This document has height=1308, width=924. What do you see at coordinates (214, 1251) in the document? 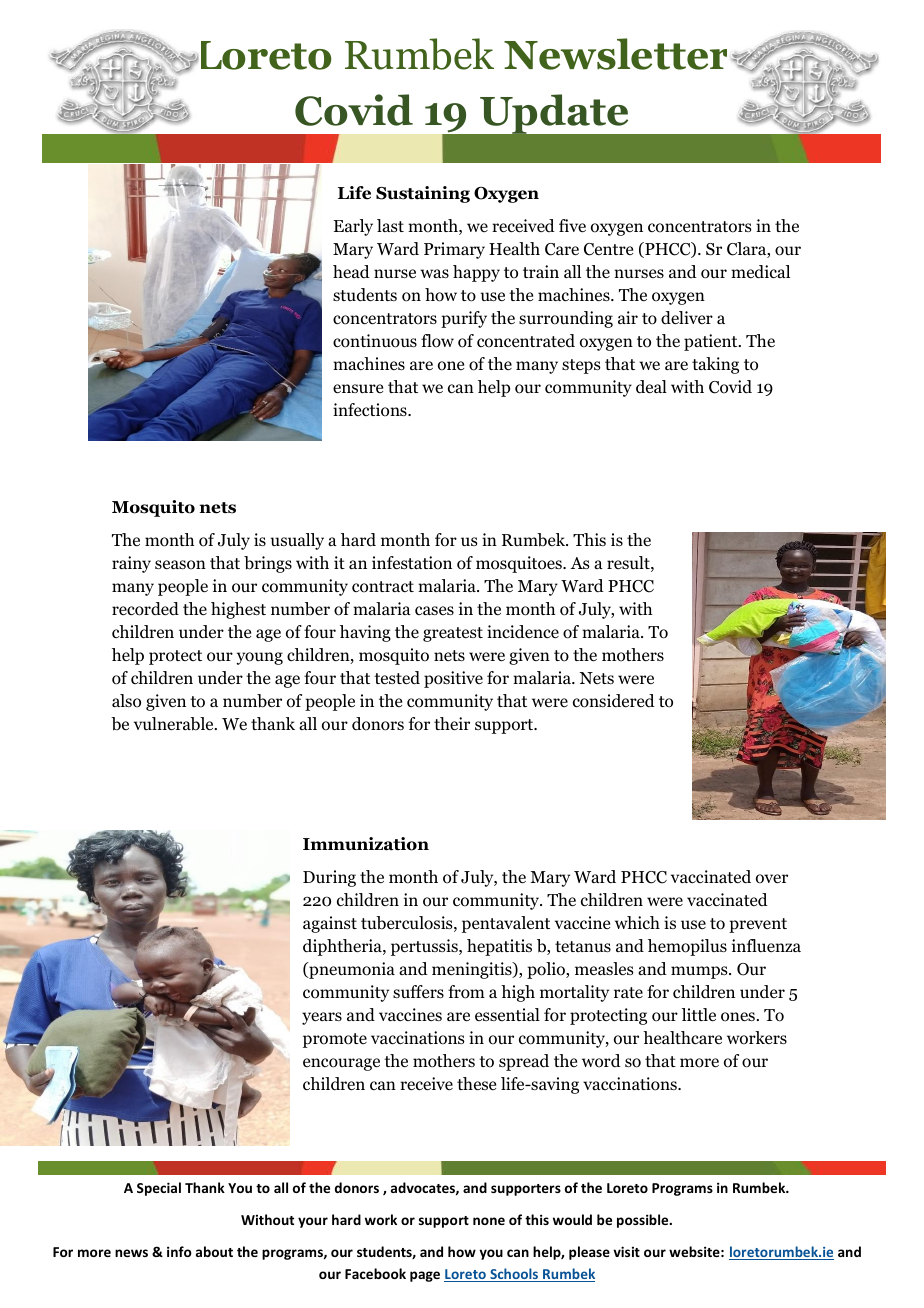
I see `about` at bounding box center [214, 1251].
